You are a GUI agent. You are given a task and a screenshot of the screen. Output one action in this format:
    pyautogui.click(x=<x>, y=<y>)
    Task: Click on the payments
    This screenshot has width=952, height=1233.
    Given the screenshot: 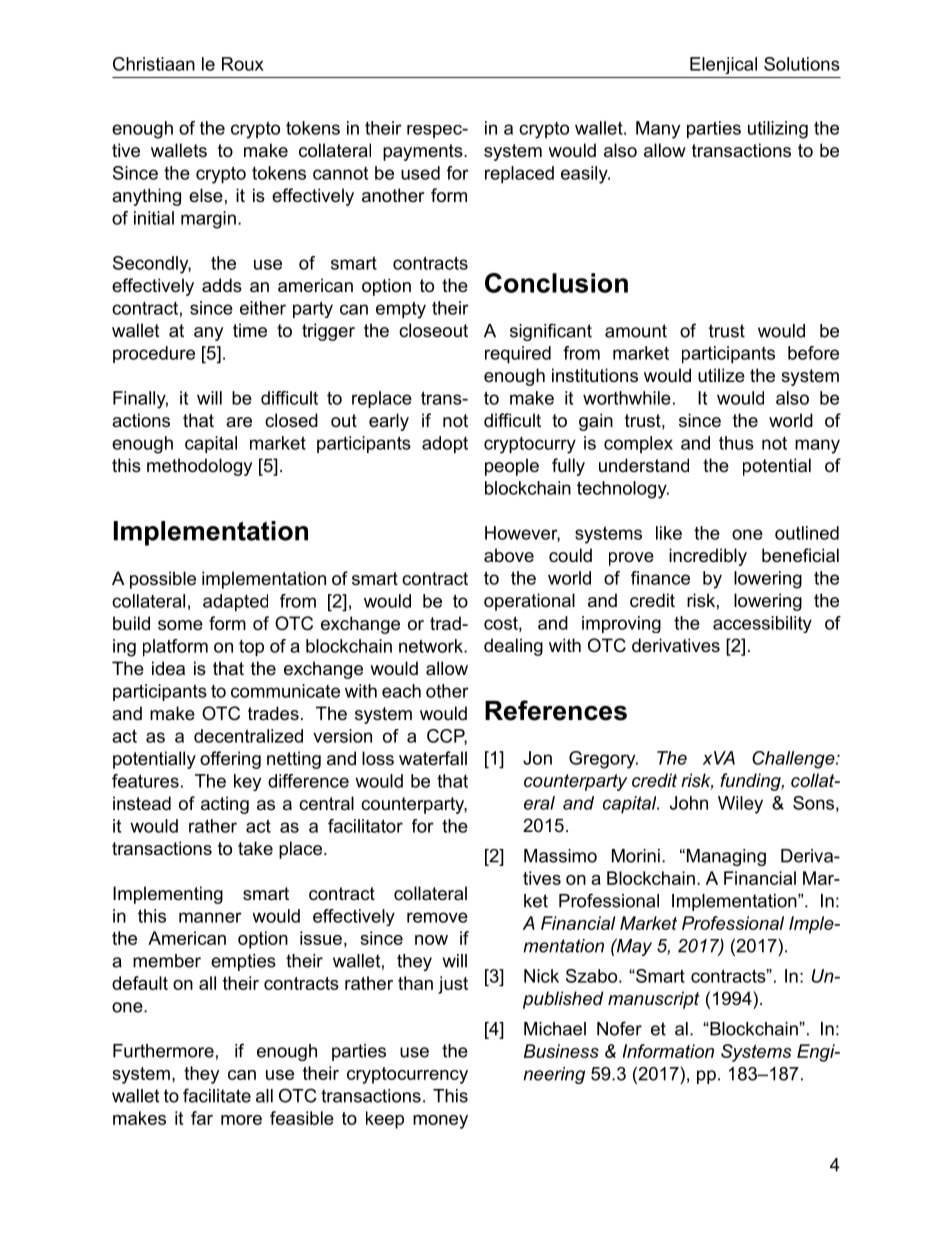 What is the action you would take?
    pyautogui.click(x=424, y=152)
